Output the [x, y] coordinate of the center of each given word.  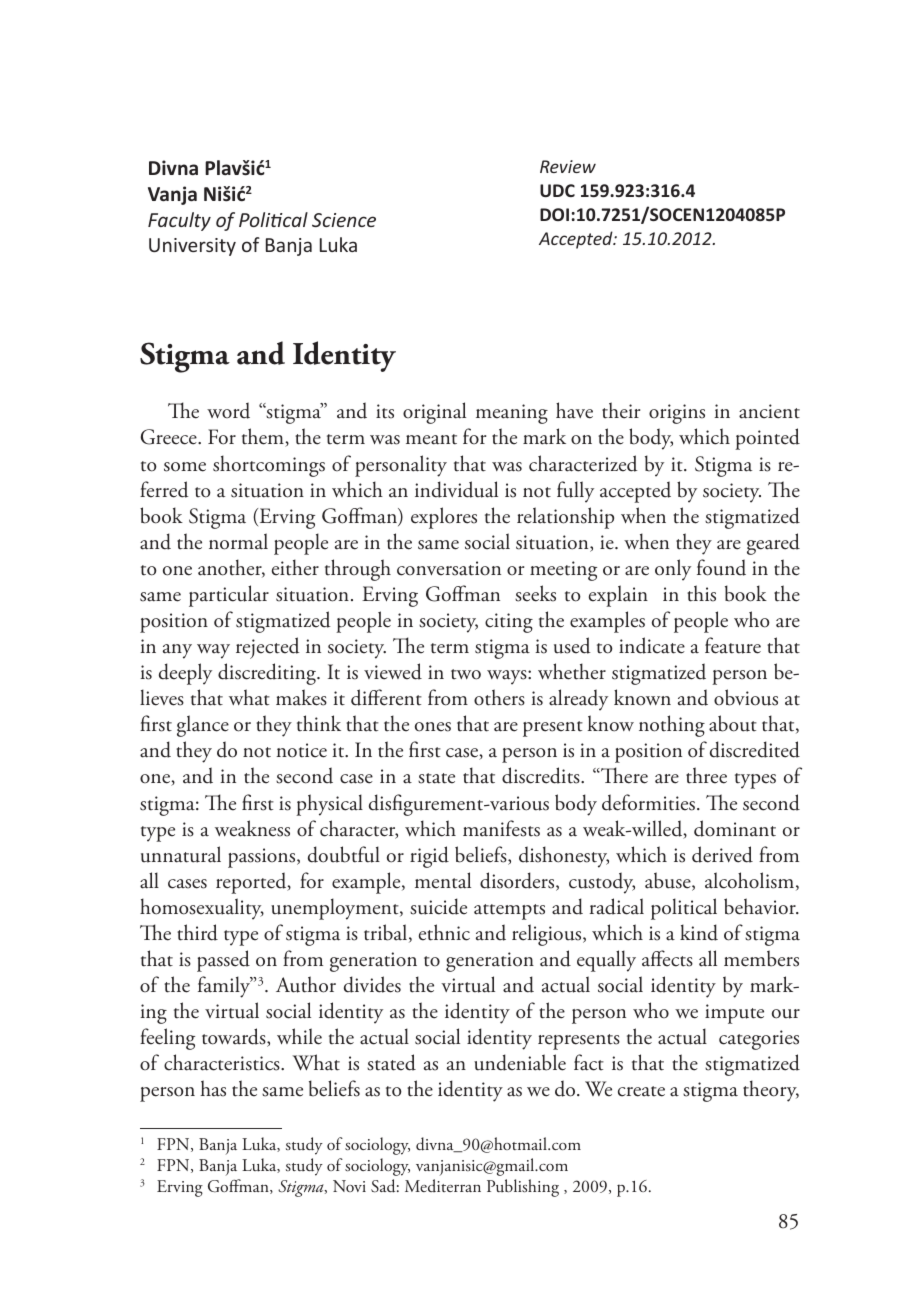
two [466, 674]
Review [568, 166]
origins [677, 414]
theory [771, 1091]
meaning [512, 414]
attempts [509, 912]
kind [699, 932]
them [264, 437]
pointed [767, 439]
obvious [746, 697]
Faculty [179, 221]
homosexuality [202, 909]
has [213, 1088]
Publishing [523, 1188]
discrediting [268, 674]
